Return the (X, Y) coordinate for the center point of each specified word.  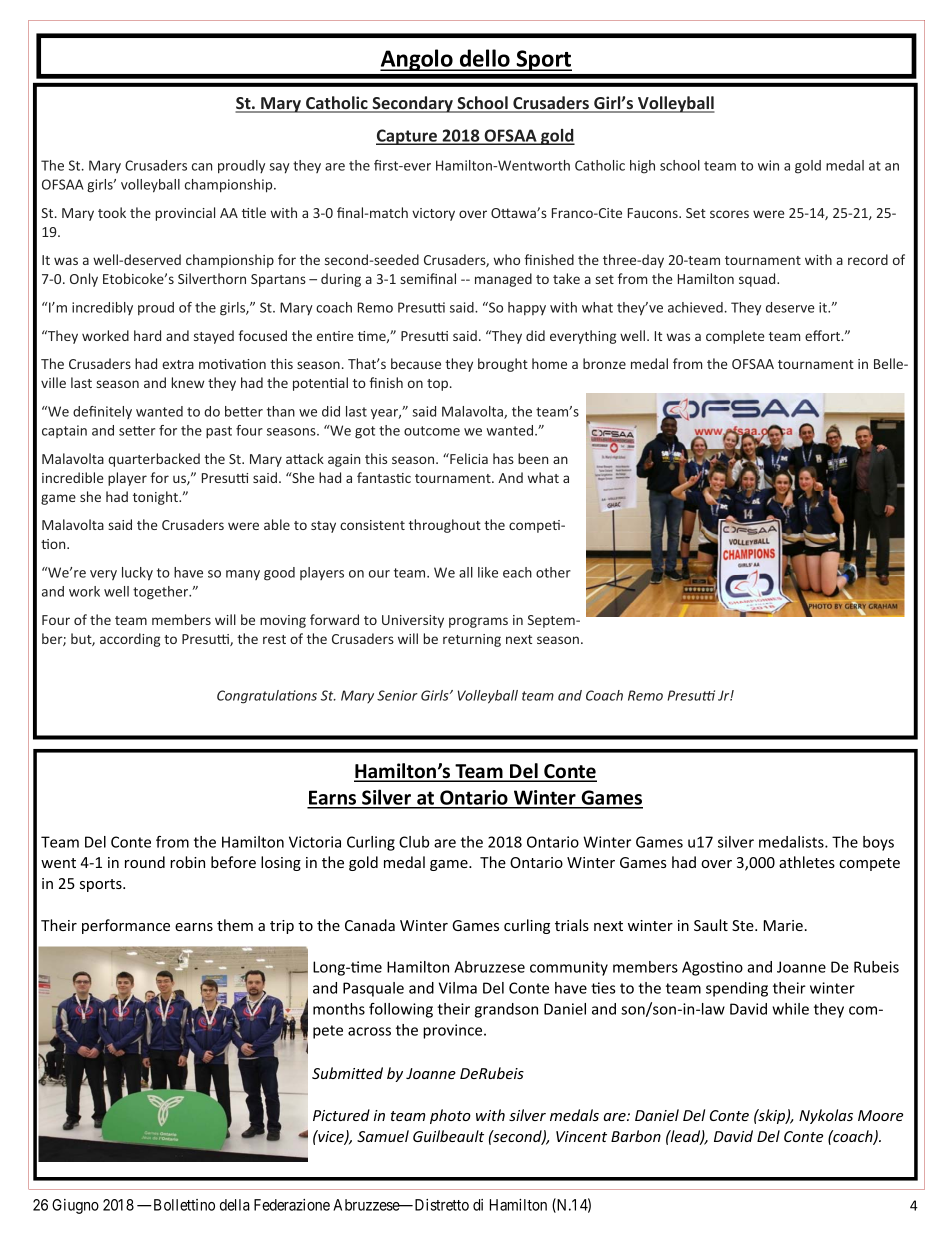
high (642, 167)
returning (472, 640)
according (130, 640)
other (553, 572)
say (279, 168)
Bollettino (183, 1205)
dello (485, 59)
